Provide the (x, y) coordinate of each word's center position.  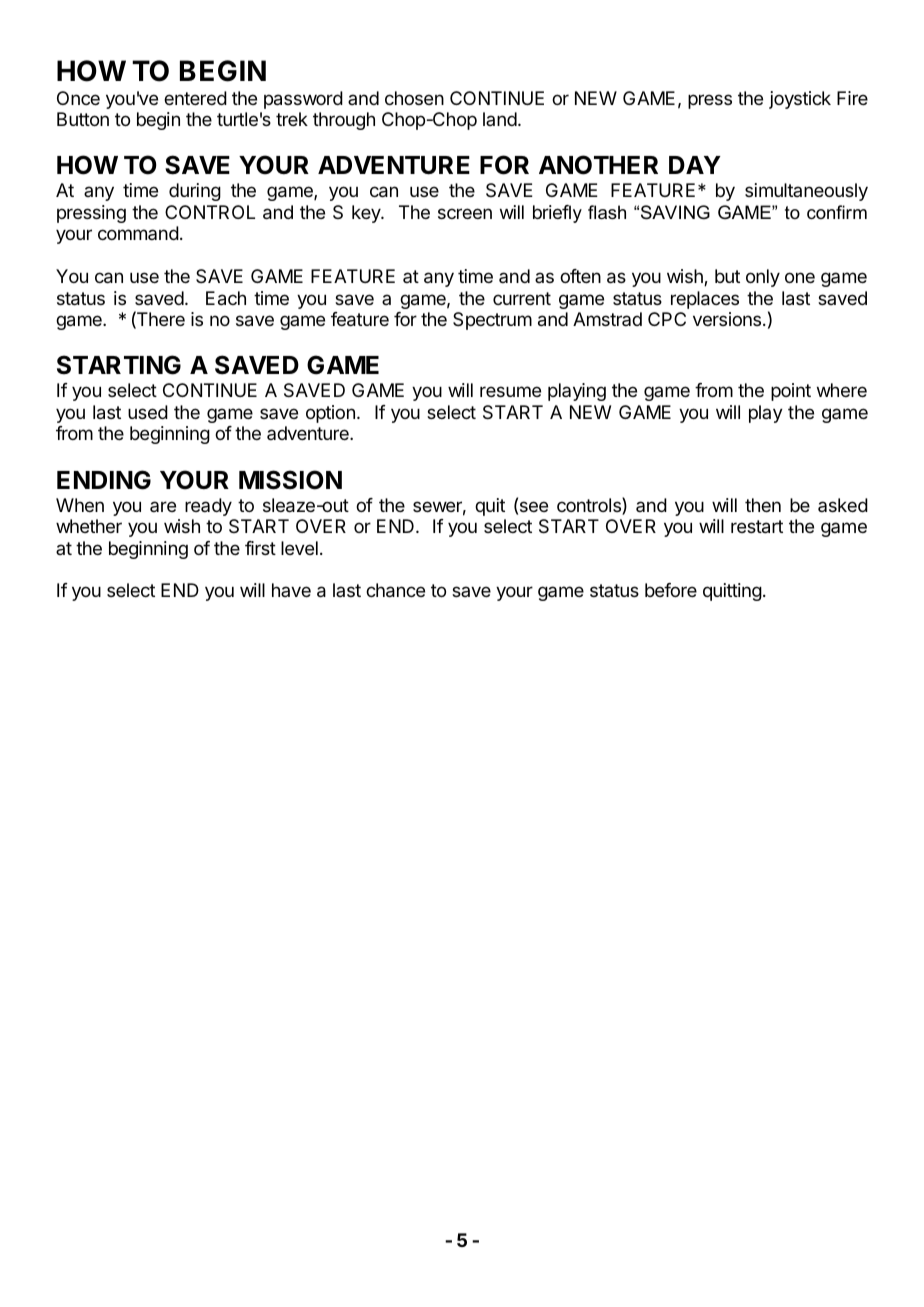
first (260, 548)
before (671, 590)
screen (465, 213)
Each (226, 298)
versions (727, 319)
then (763, 505)
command (138, 233)
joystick (800, 100)
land (500, 119)
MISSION (290, 480)
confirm (837, 212)
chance (395, 590)
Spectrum (492, 321)
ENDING (104, 480)
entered (195, 98)
